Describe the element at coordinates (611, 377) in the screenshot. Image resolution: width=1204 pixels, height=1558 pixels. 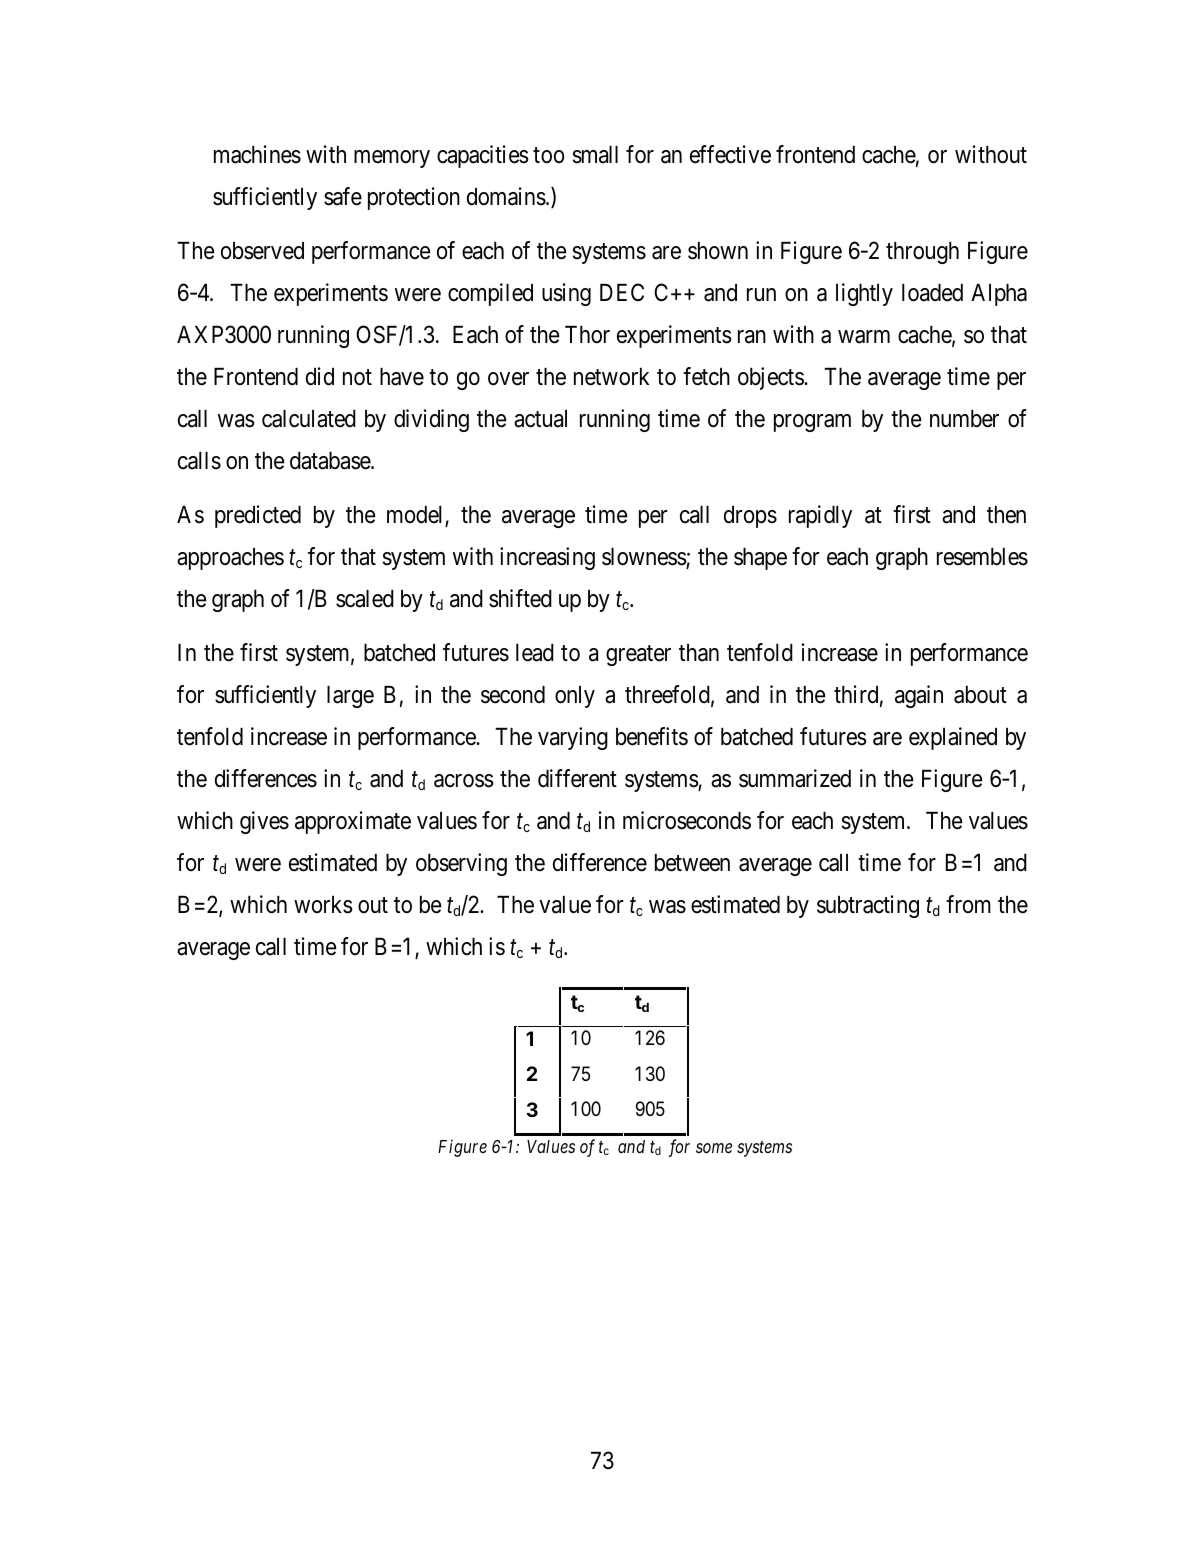
I see `network` at that location.
